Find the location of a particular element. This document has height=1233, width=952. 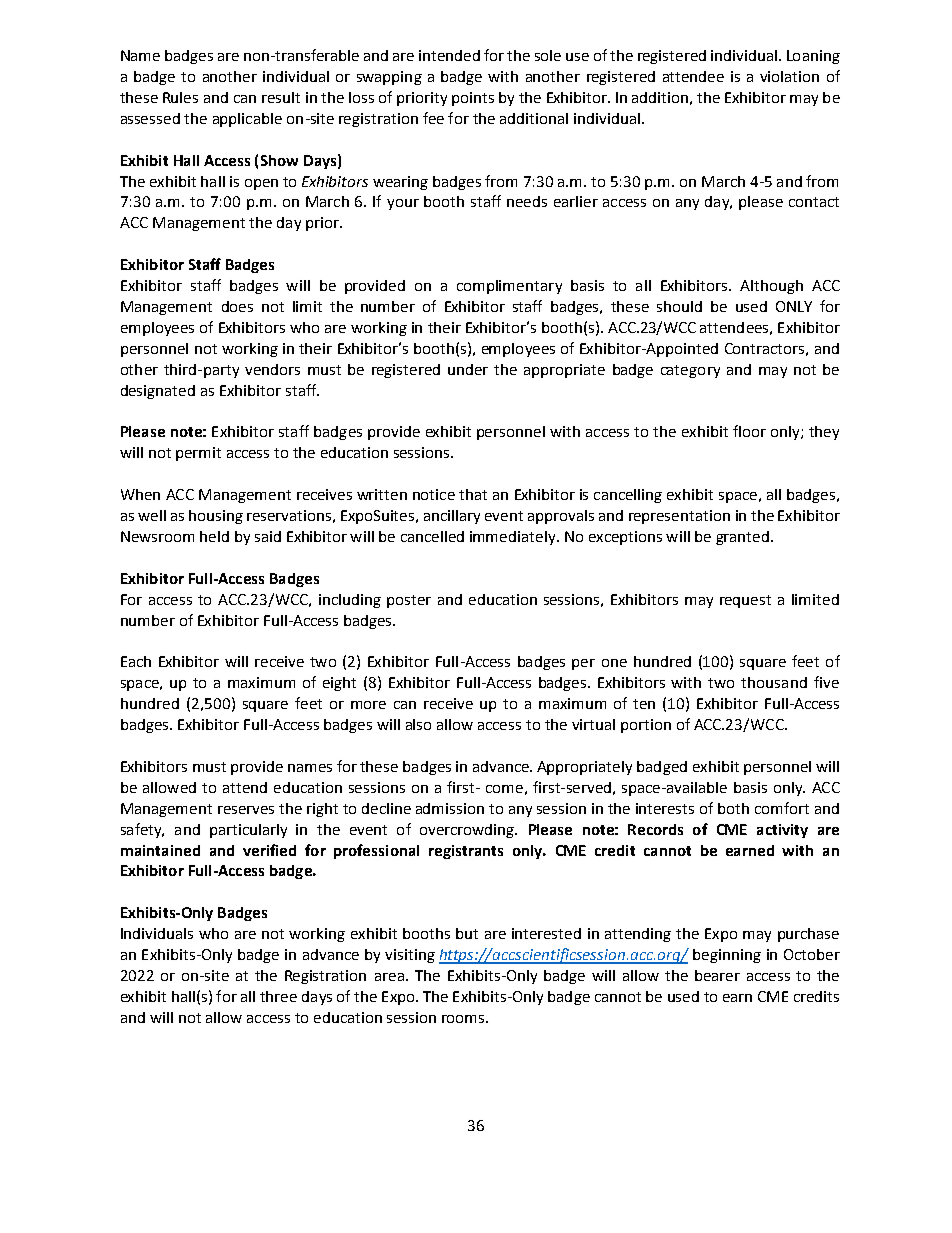

violation is located at coordinates (789, 76).
